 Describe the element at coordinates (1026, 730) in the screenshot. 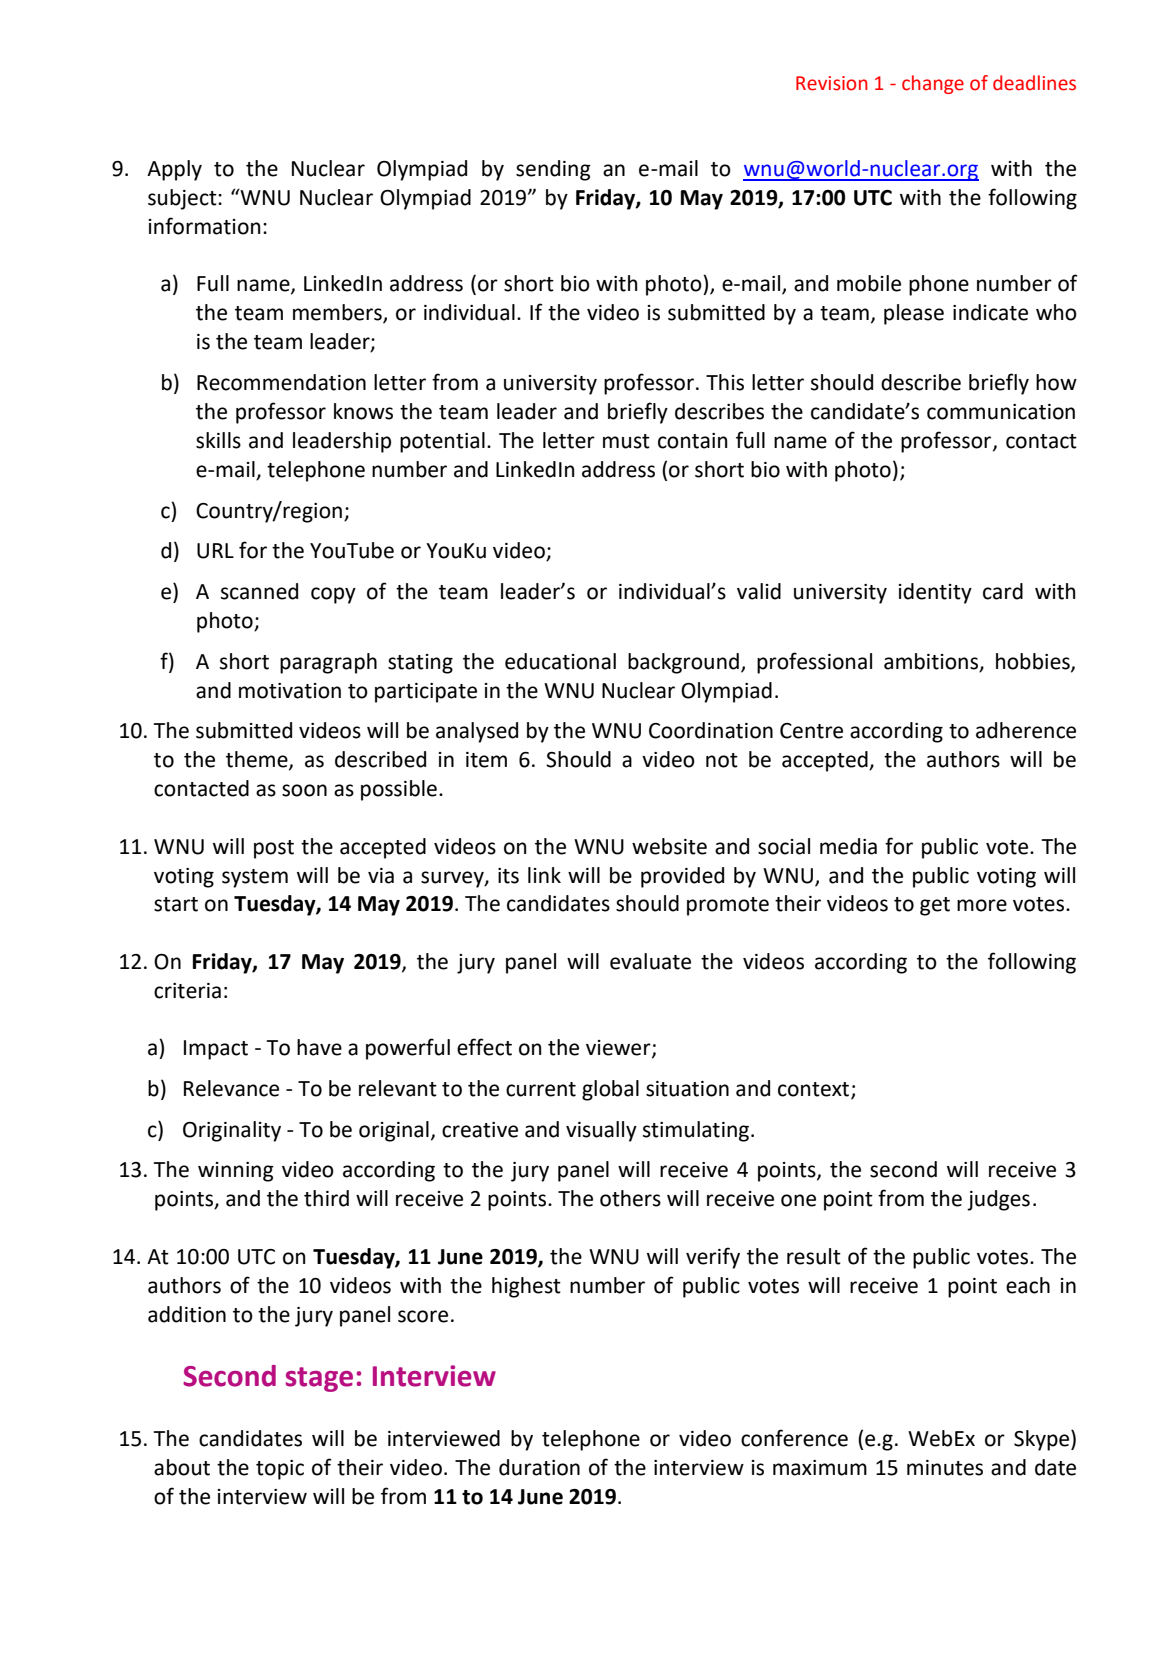

I see `adherence` at that location.
